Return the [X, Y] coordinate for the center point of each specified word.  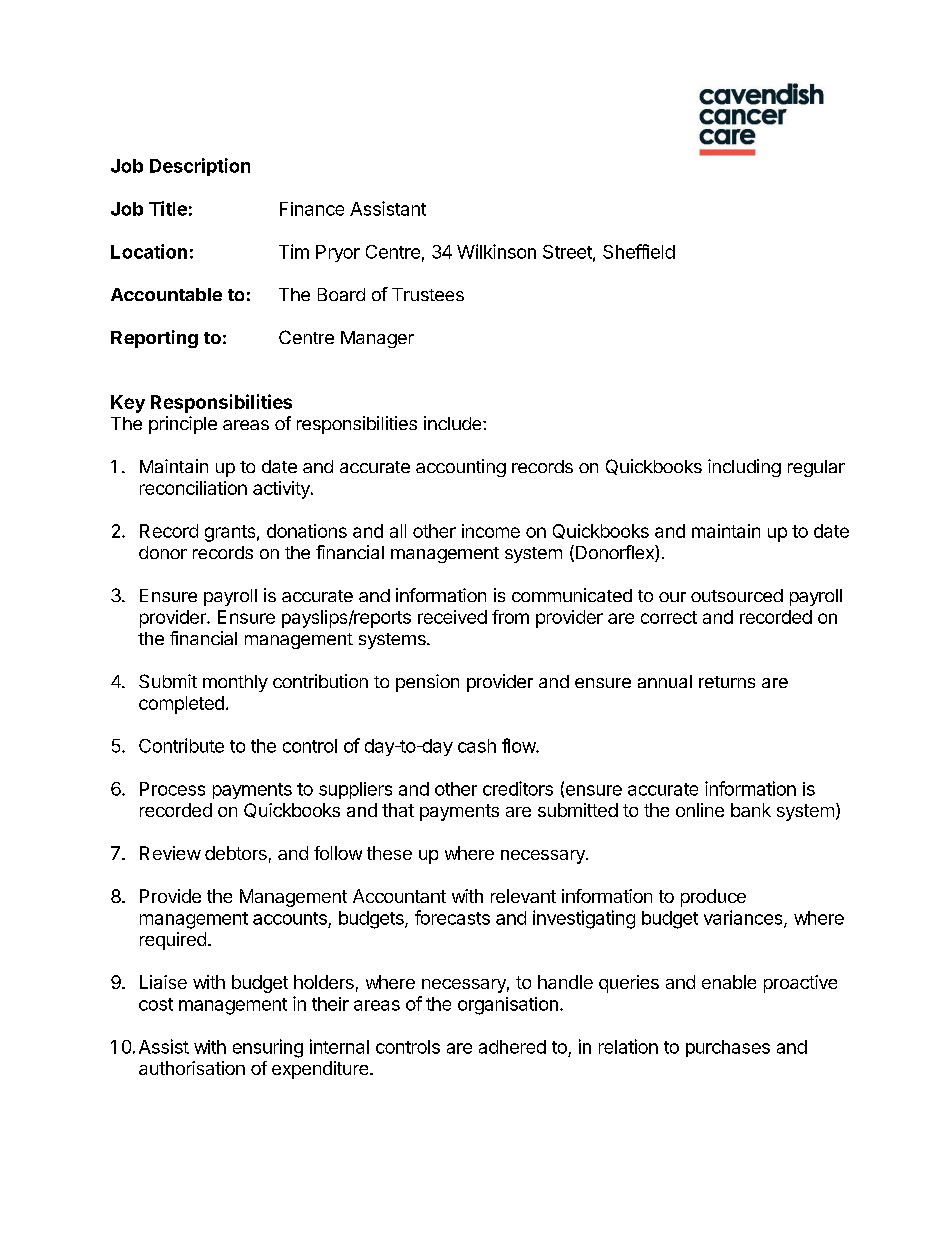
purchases [728, 1048]
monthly [235, 683]
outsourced [737, 595]
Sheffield [639, 251]
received [452, 617]
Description [200, 167]
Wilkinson [496, 251]
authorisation [192, 1068]
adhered [512, 1047]
